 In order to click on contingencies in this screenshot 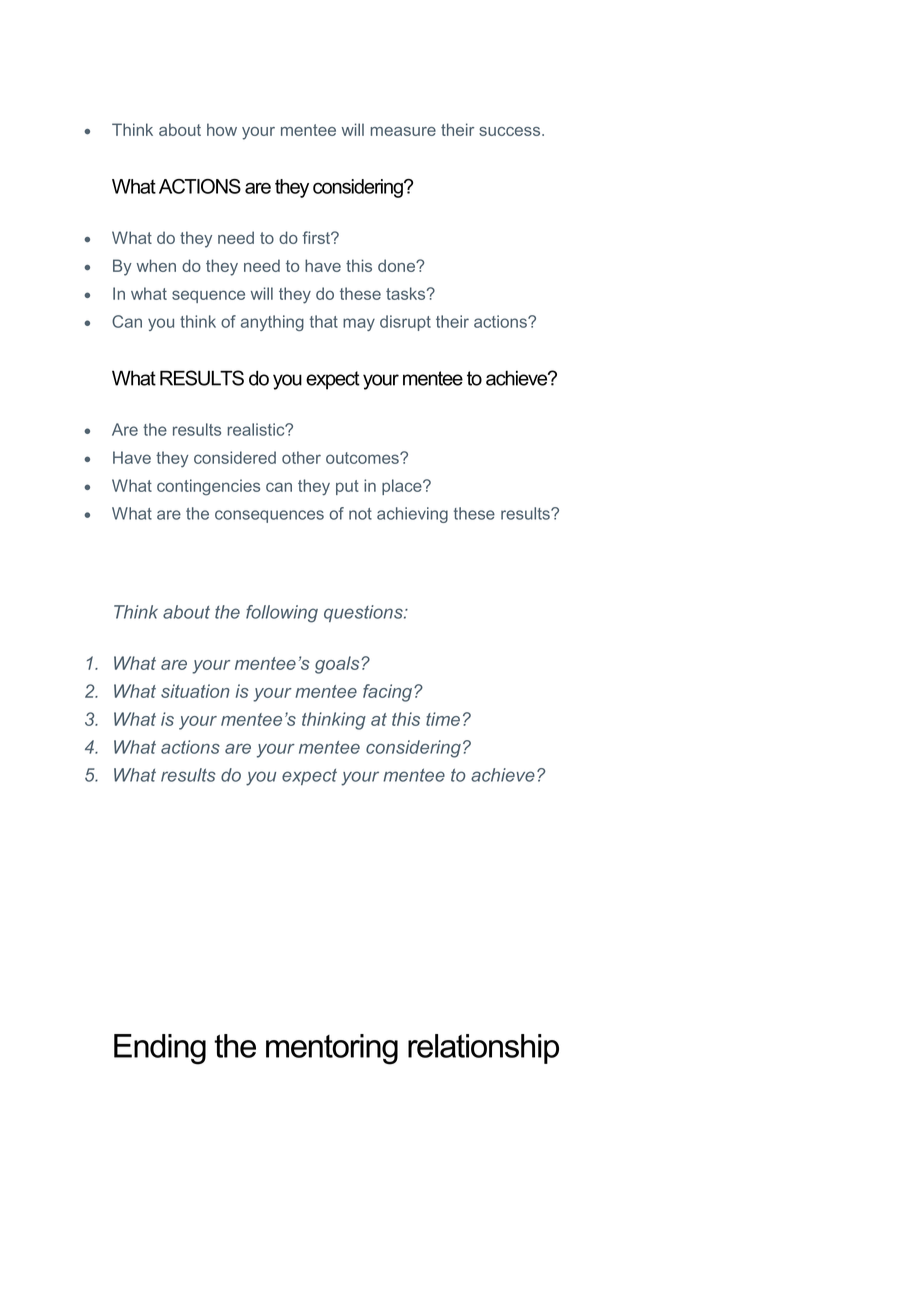, I will do `click(208, 487)`.
